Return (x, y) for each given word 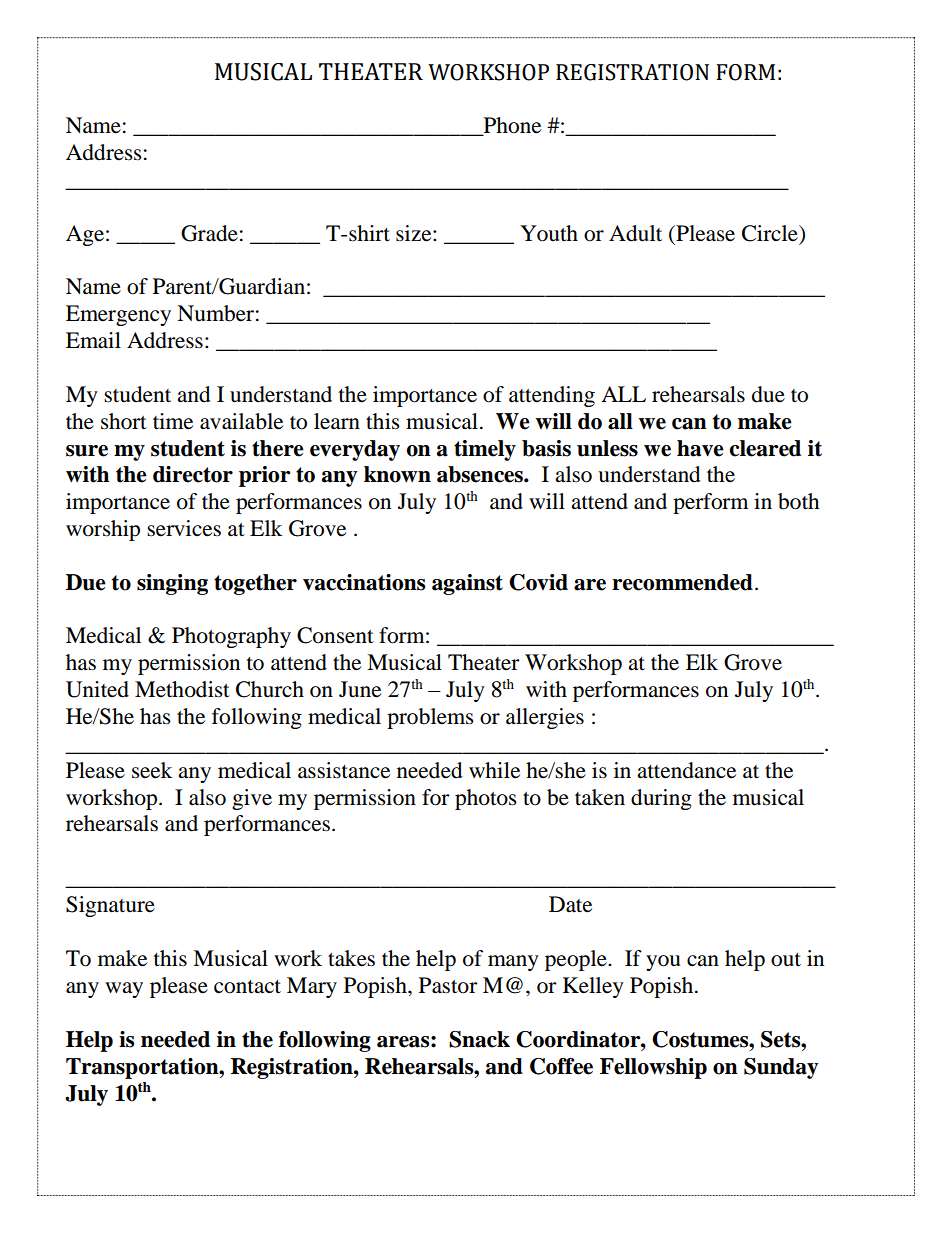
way (124, 990)
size (415, 233)
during (661, 799)
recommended (682, 582)
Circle (771, 233)
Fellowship (653, 1068)
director (193, 474)
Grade (209, 233)
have (700, 448)
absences (481, 474)
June (360, 689)
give (252, 799)
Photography (231, 637)
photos (486, 799)
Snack (479, 1039)
